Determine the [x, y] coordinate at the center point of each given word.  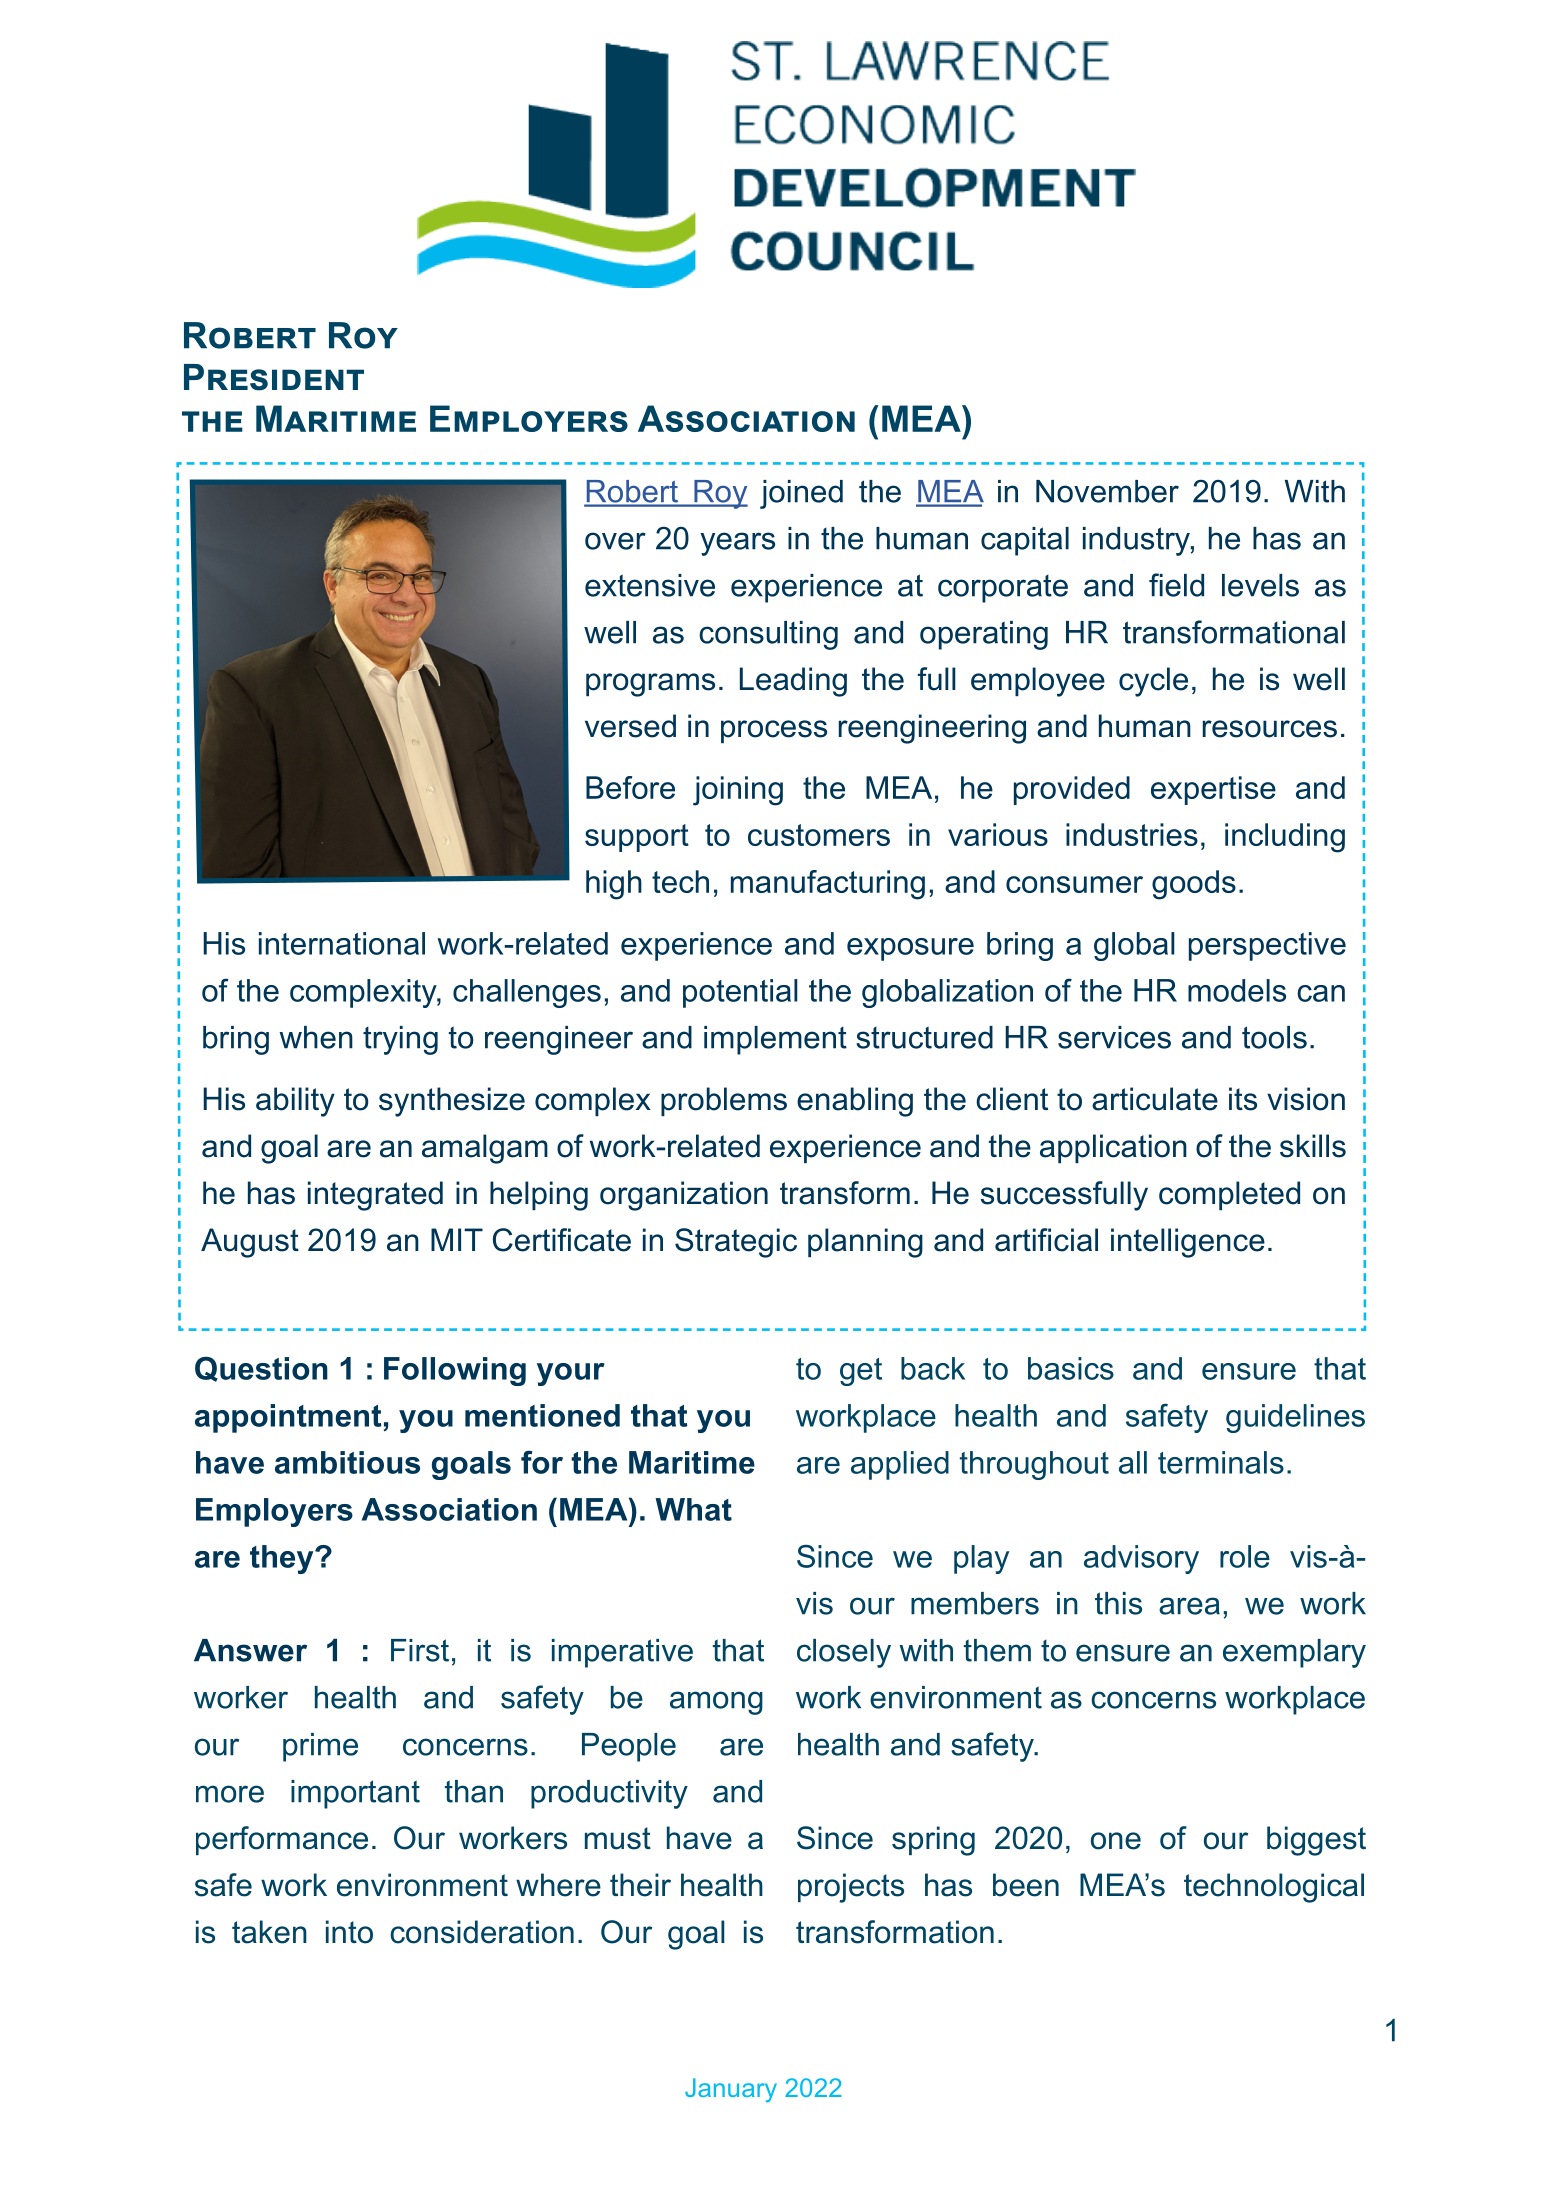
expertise [1213, 790]
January [731, 2090]
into [349, 1932]
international [342, 943]
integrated [375, 1196]
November [1107, 491]
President [274, 377]
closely [844, 1653]
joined [801, 494]
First [420, 1650]
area [1189, 1606]
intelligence [1188, 1243]
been [1026, 1885]
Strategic [736, 1243]
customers [819, 835]
